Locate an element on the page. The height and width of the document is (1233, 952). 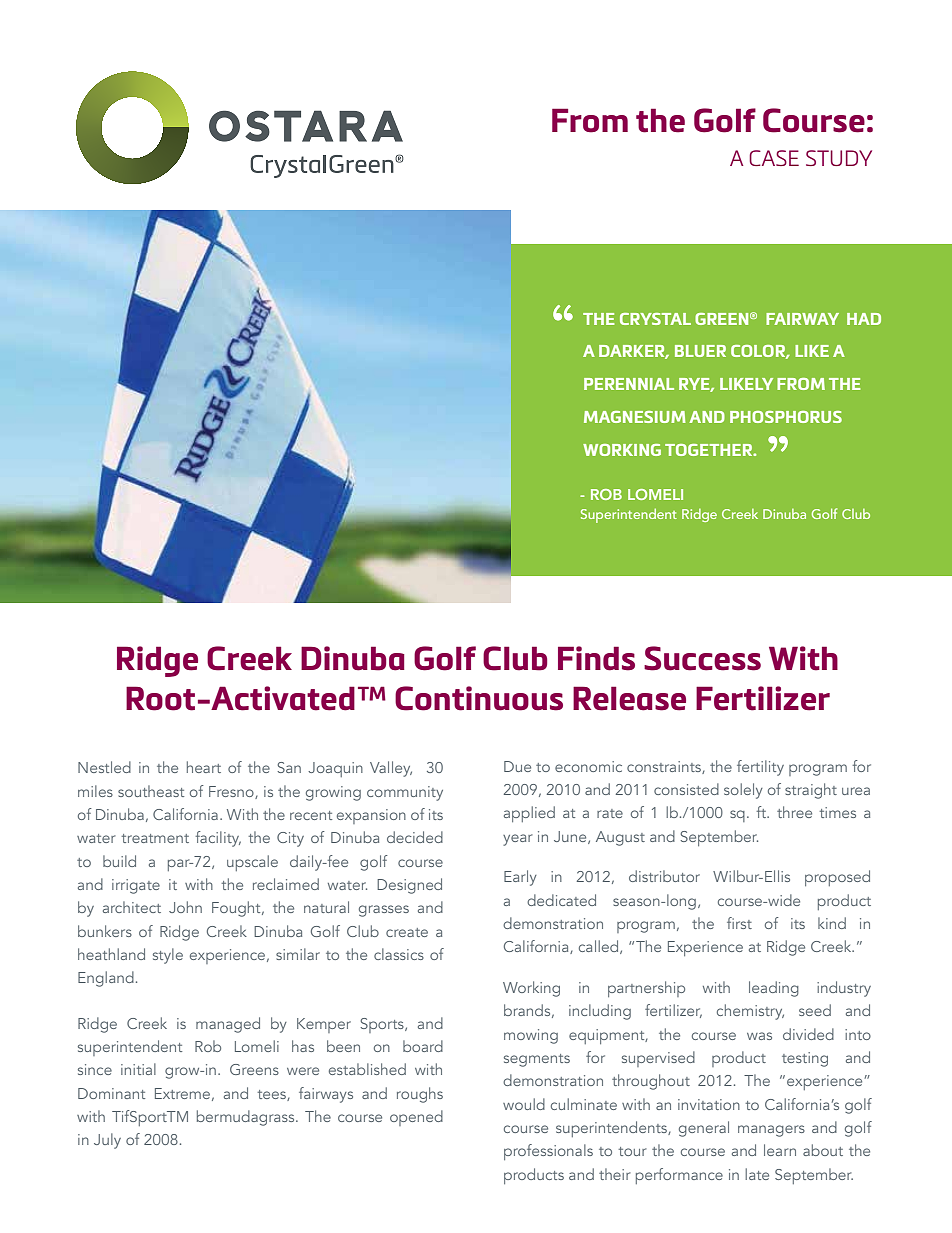
heart is located at coordinates (204, 767).
